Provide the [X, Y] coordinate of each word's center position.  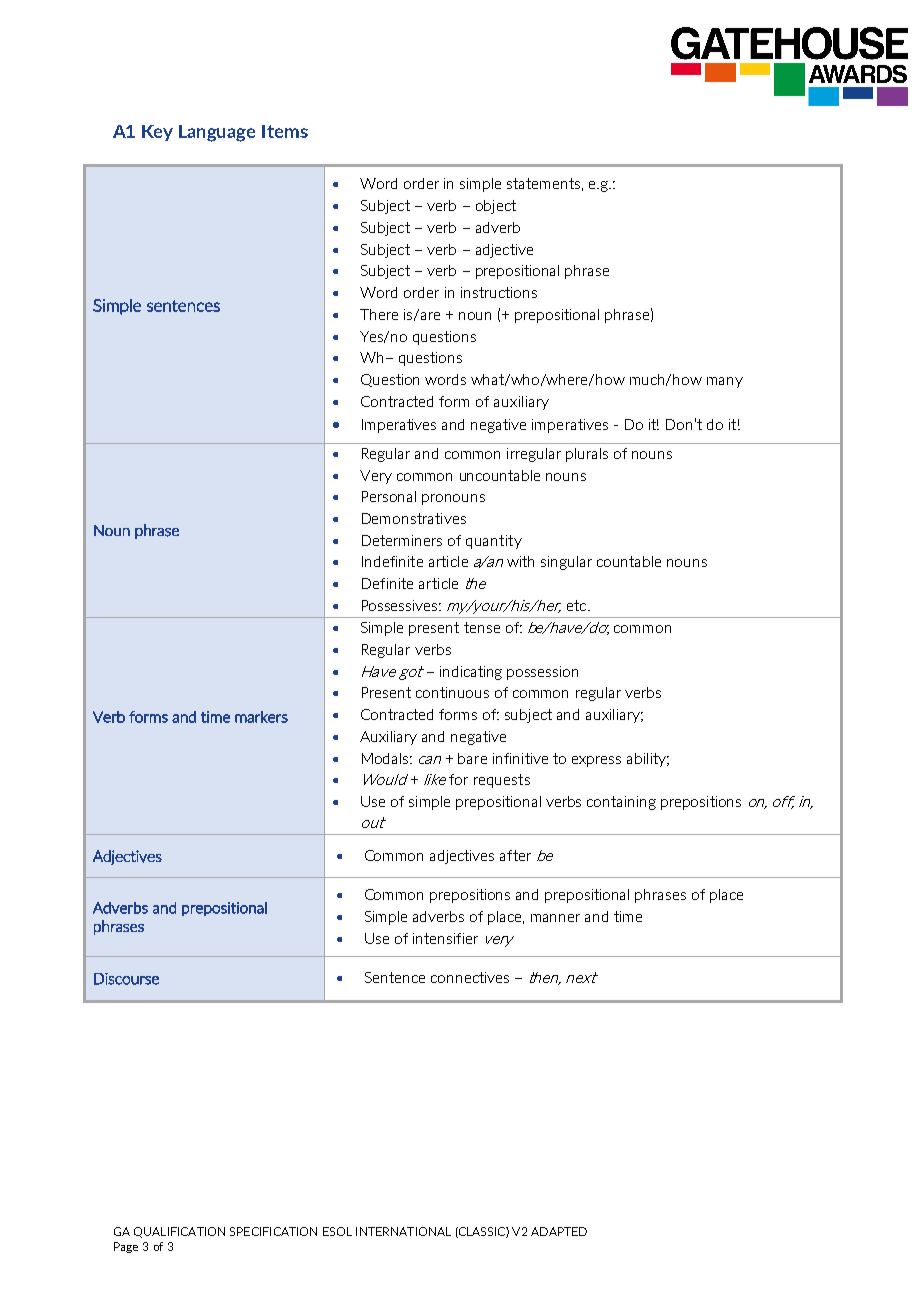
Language [217, 133]
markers [261, 717]
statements [543, 183]
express [596, 761]
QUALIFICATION [179, 1232]
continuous [452, 692]
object [496, 207]
